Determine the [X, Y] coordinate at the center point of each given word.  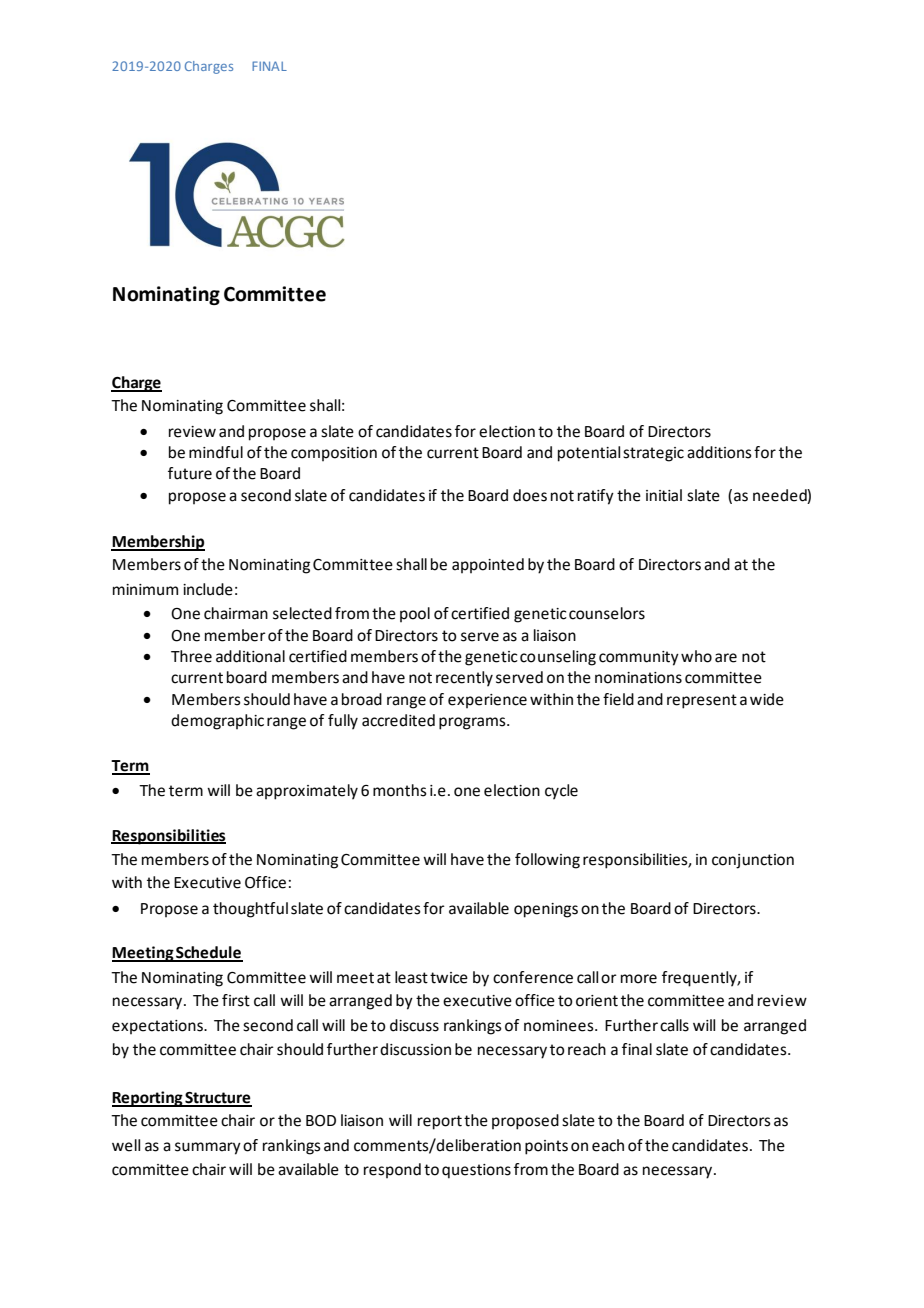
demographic [217, 722]
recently [464, 679]
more [639, 979]
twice [449, 978]
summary [208, 1148]
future [190, 473]
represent [702, 701]
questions [476, 1171]
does [530, 495]
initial [664, 495]
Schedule [208, 953]
